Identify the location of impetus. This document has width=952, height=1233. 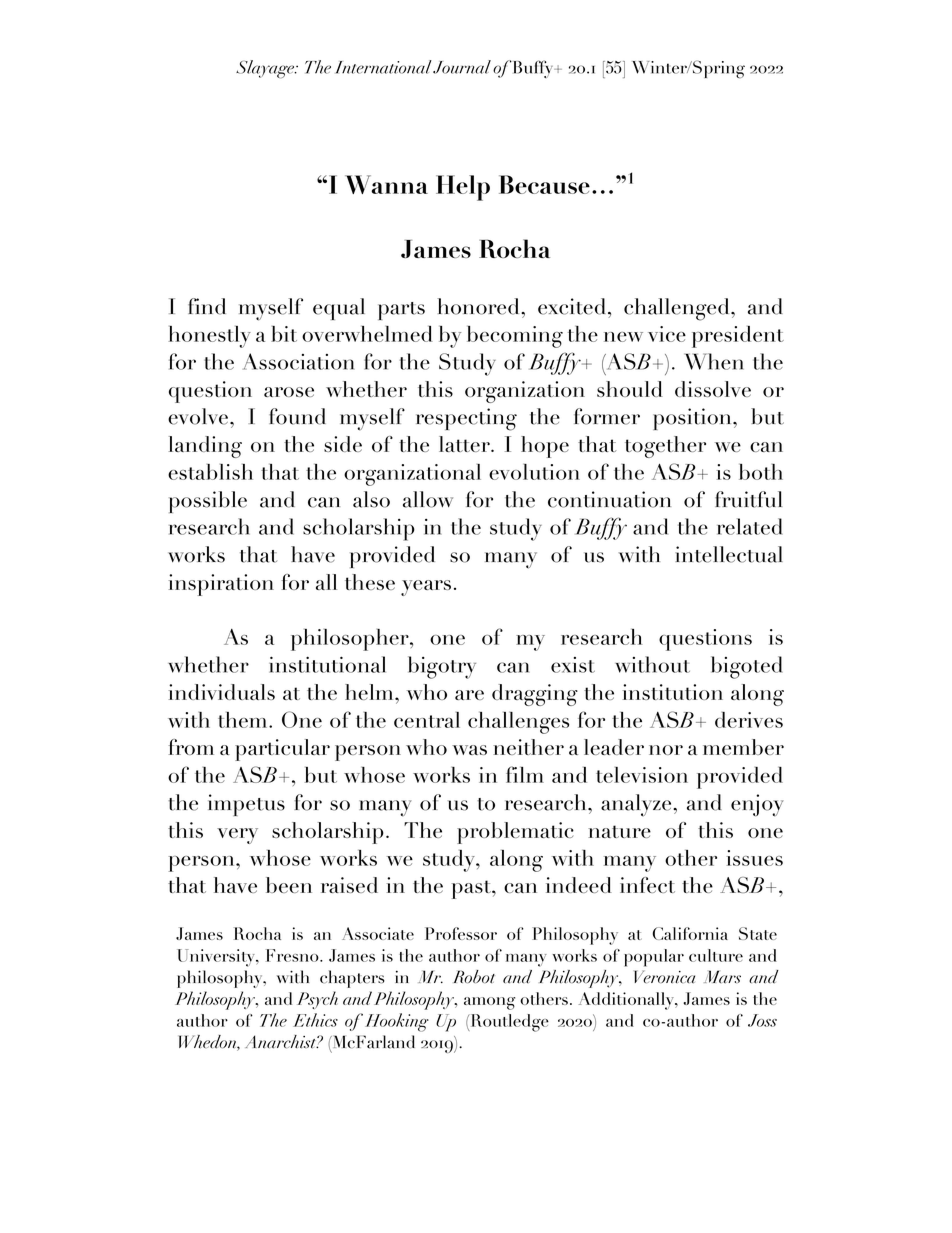
(246, 805).
